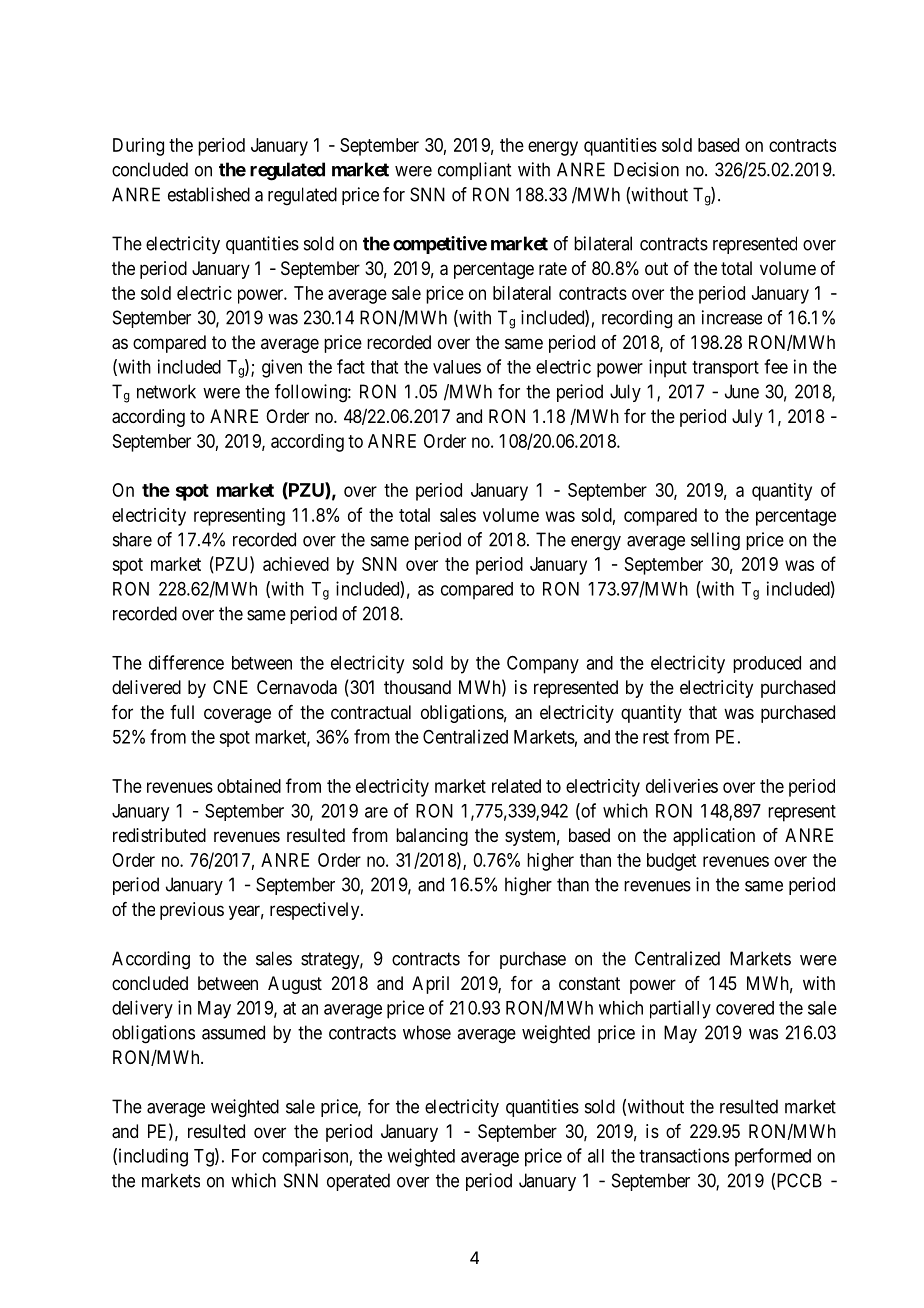 The width and height of the screenshot is (924, 1308). What do you see at coordinates (132, 539) in the screenshot?
I see `share` at bounding box center [132, 539].
